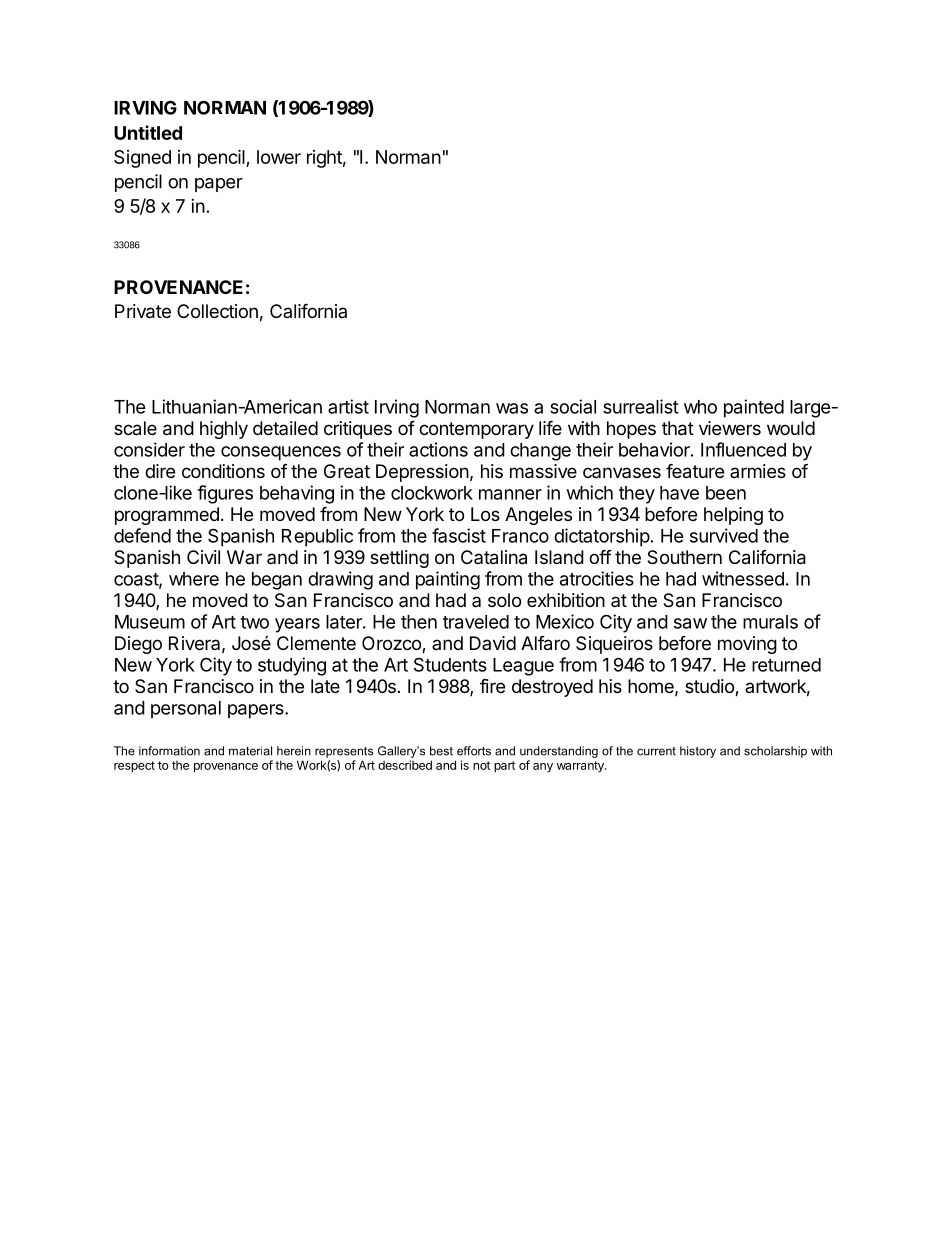  Describe the element at coordinates (148, 132) in the image. I see `Untitled` at that location.
